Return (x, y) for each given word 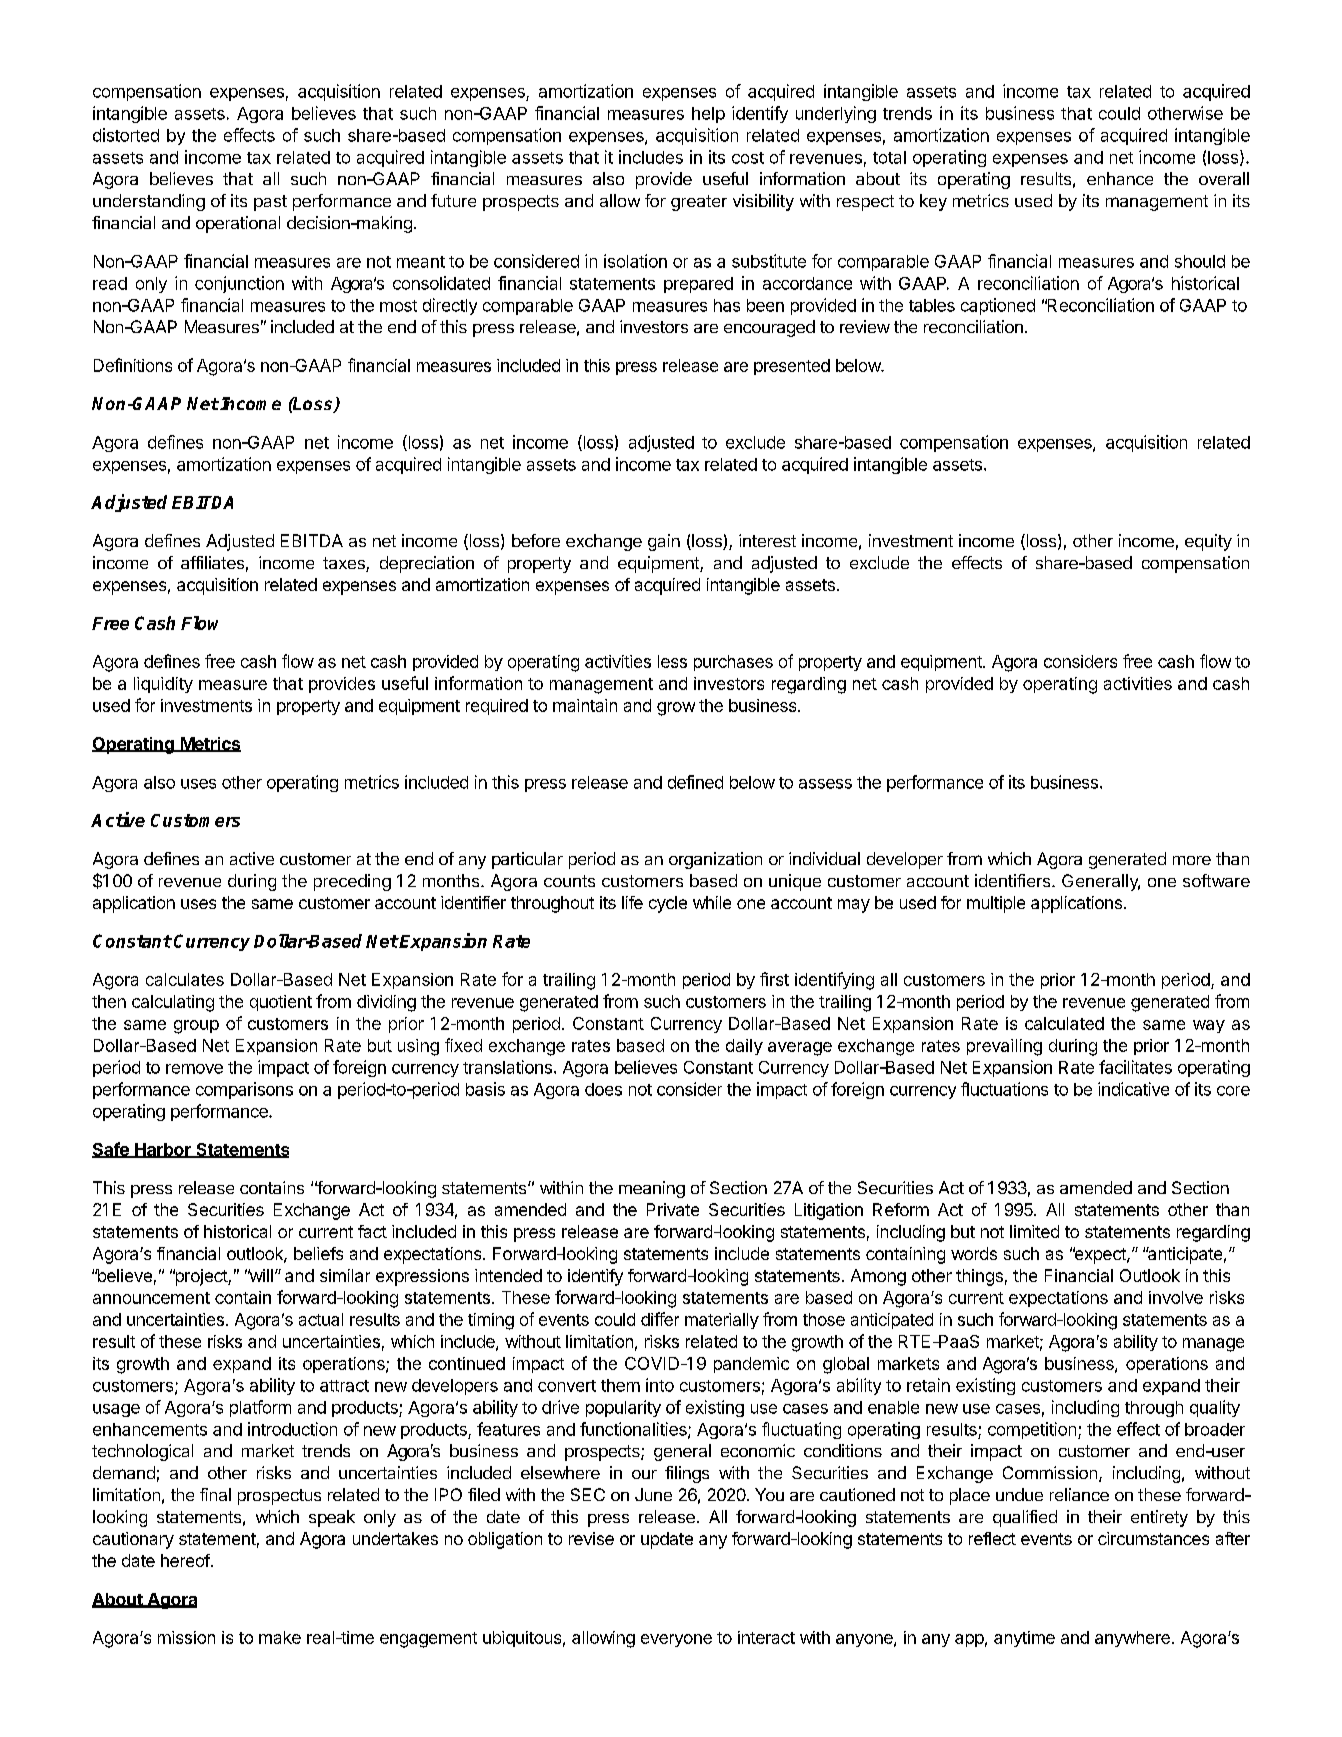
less (672, 661)
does (603, 1089)
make (280, 1637)
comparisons (244, 1090)
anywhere (1132, 1639)
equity (1208, 542)
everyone (676, 1640)
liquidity (163, 685)
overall (1224, 178)
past (270, 203)
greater (699, 203)
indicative (1133, 1089)
